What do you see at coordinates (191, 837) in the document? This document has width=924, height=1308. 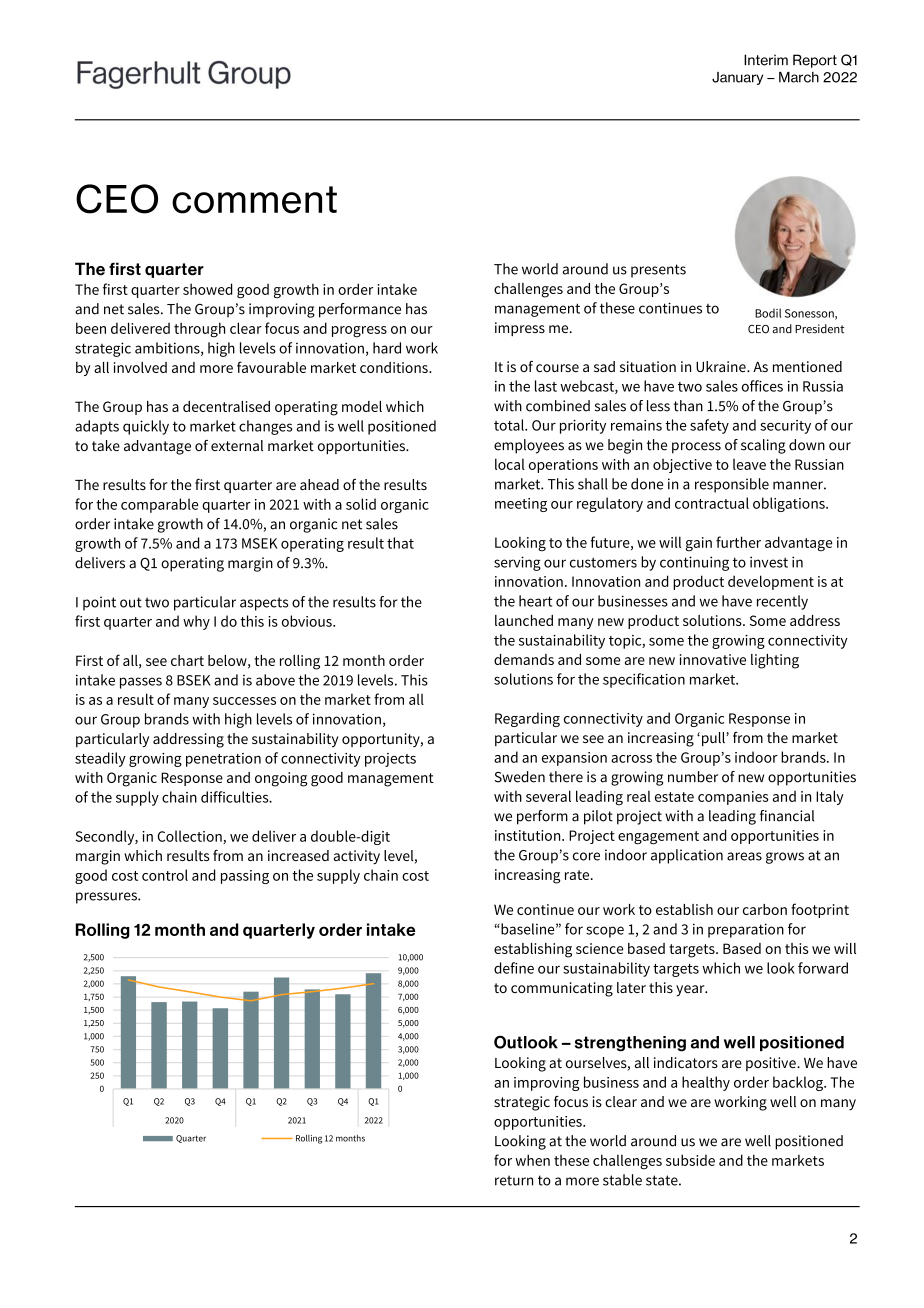 I see `Collection` at bounding box center [191, 837].
